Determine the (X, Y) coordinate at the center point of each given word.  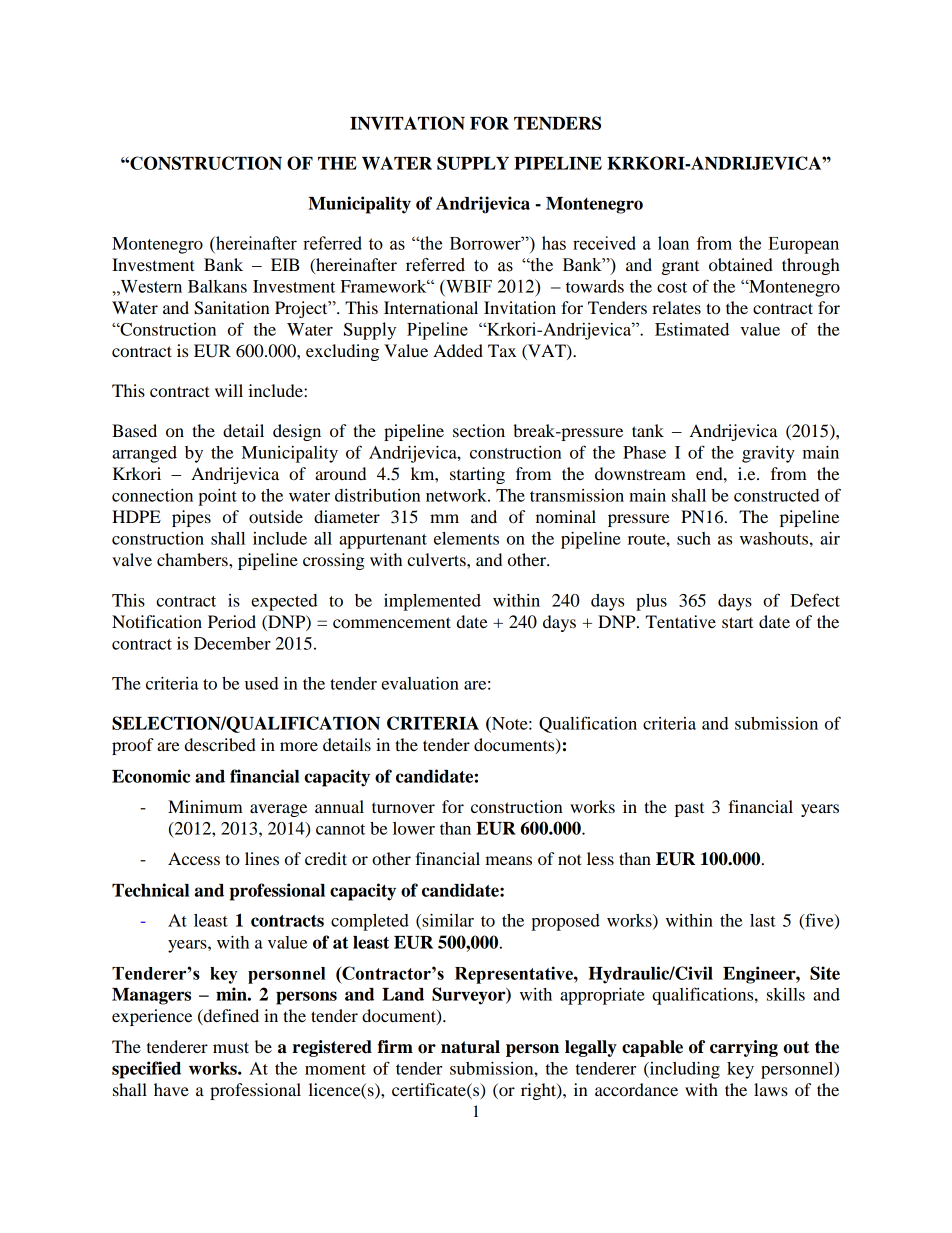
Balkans (217, 286)
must (231, 1047)
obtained (741, 264)
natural (470, 1047)
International (431, 307)
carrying (744, 1048)
